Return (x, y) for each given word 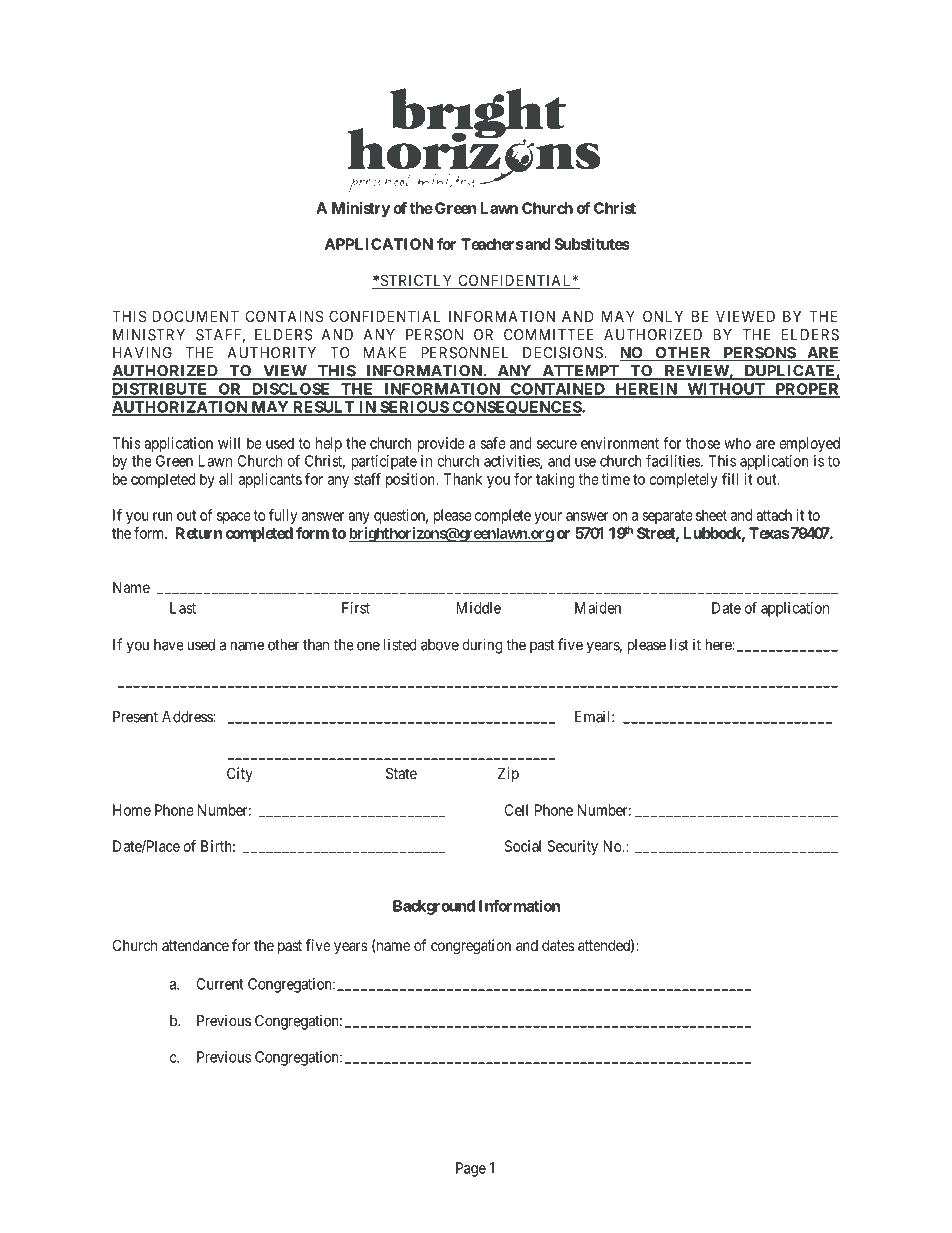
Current (220, 984)
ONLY (663, 316)
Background (434, 907)
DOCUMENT (196, 316)
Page (471, 1169)
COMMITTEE (549, 335)
